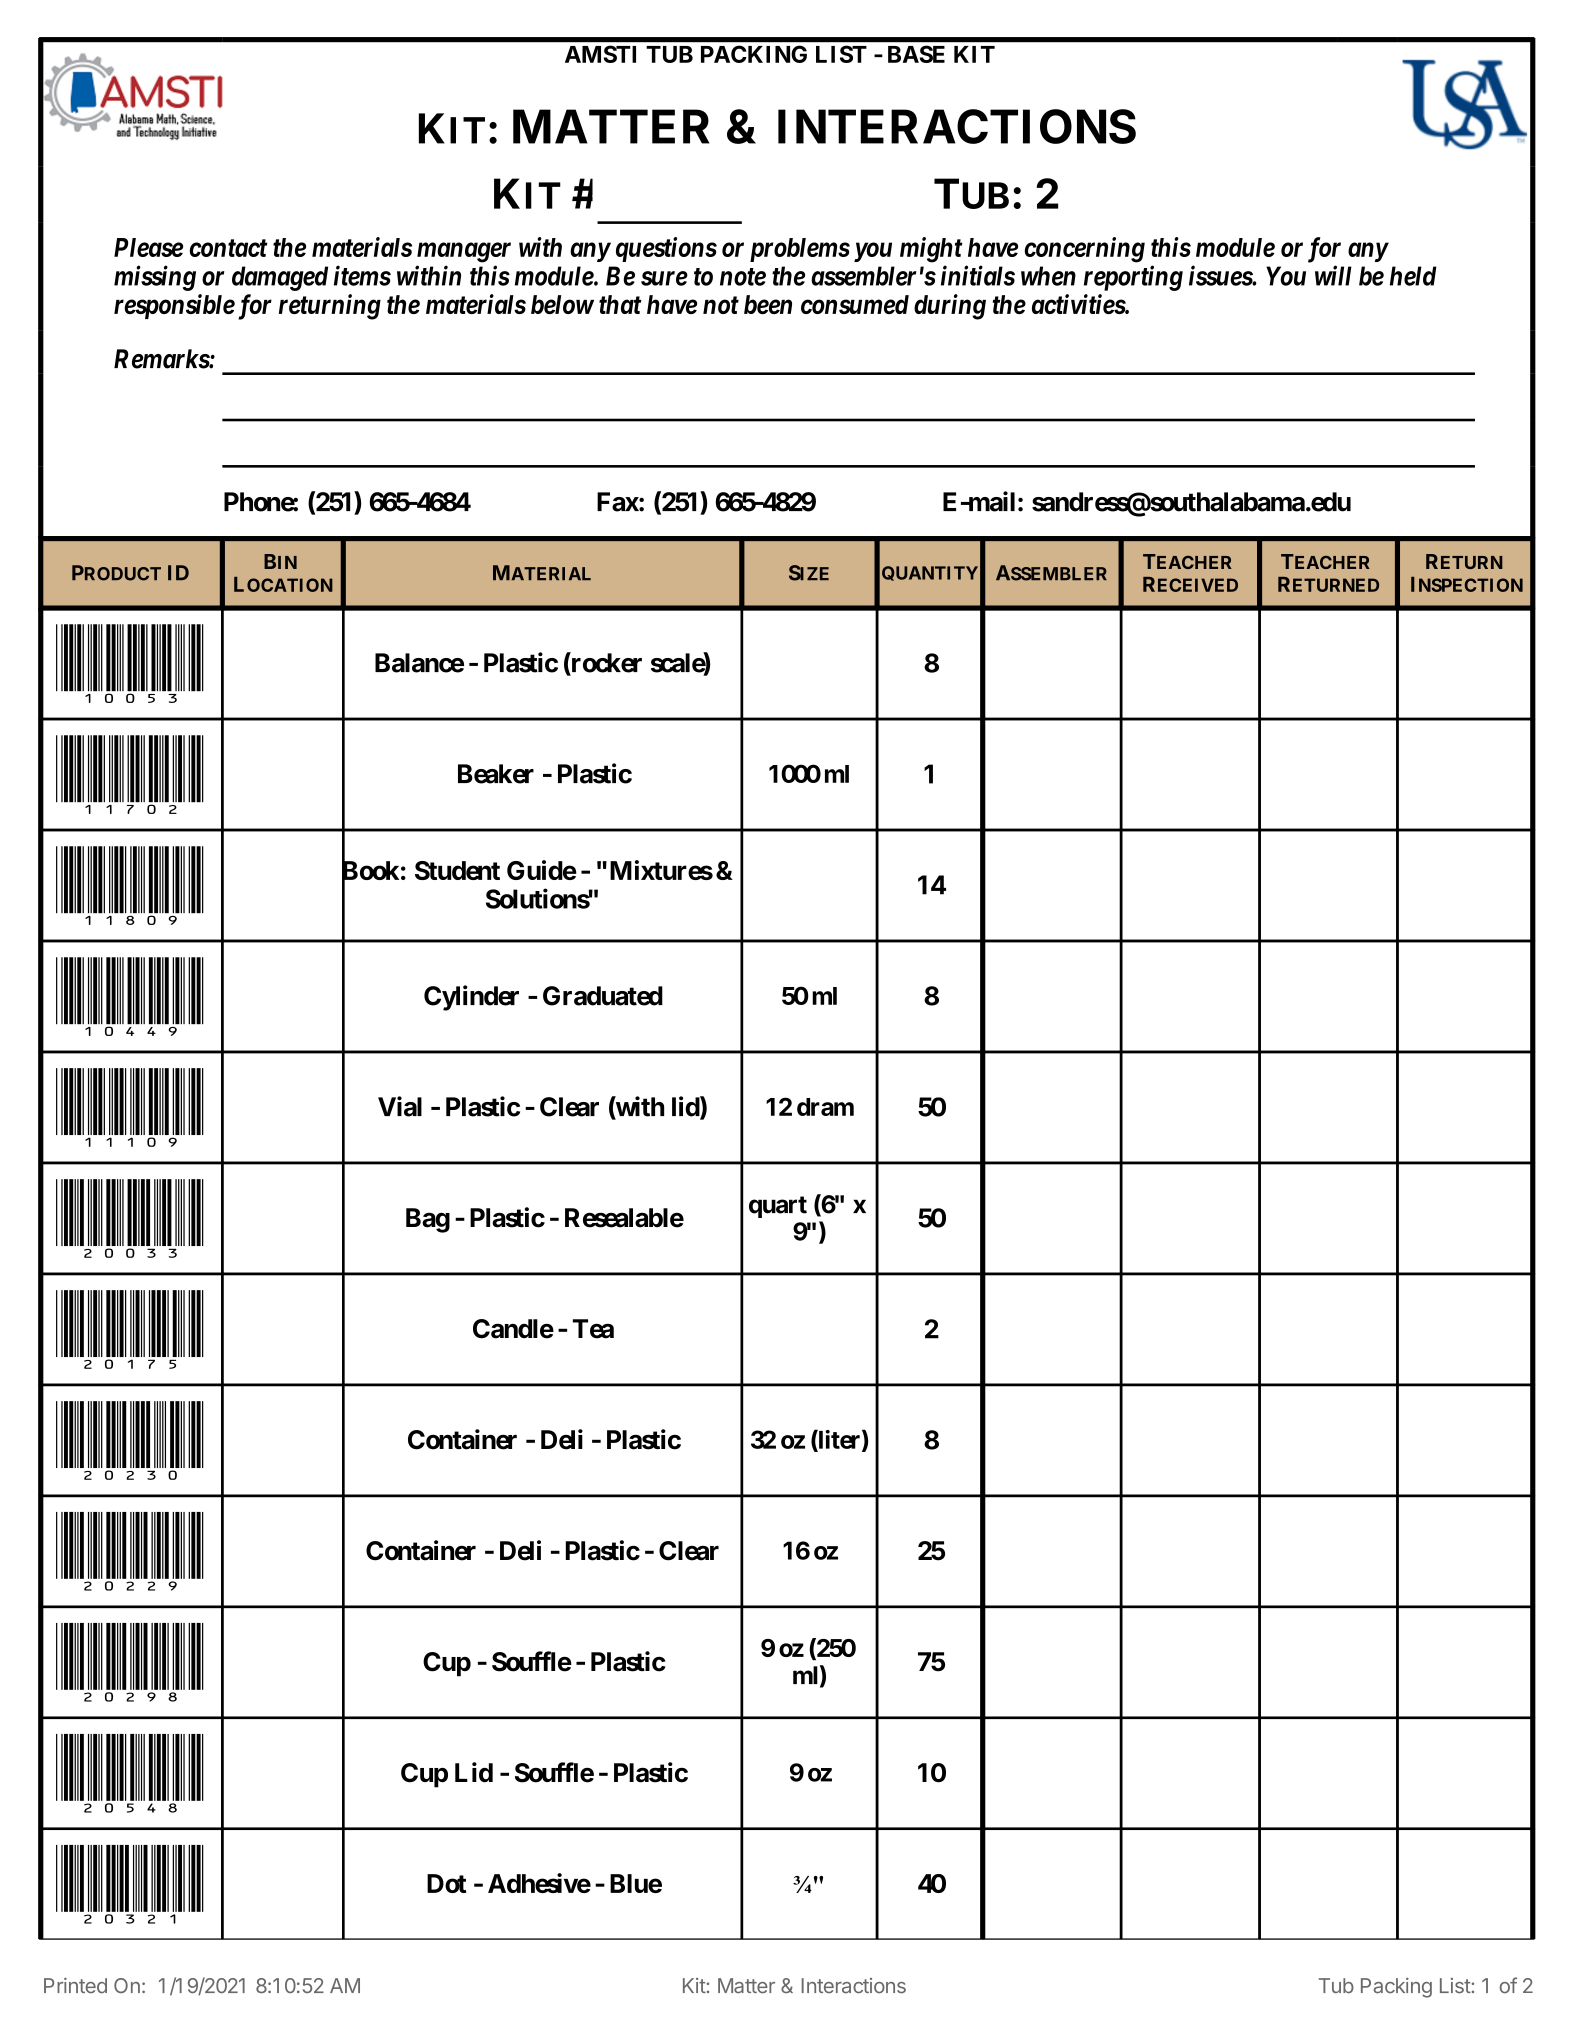  Describe the element at coordinates (1333, 275) in the screenshot. I see `will` at that location.
